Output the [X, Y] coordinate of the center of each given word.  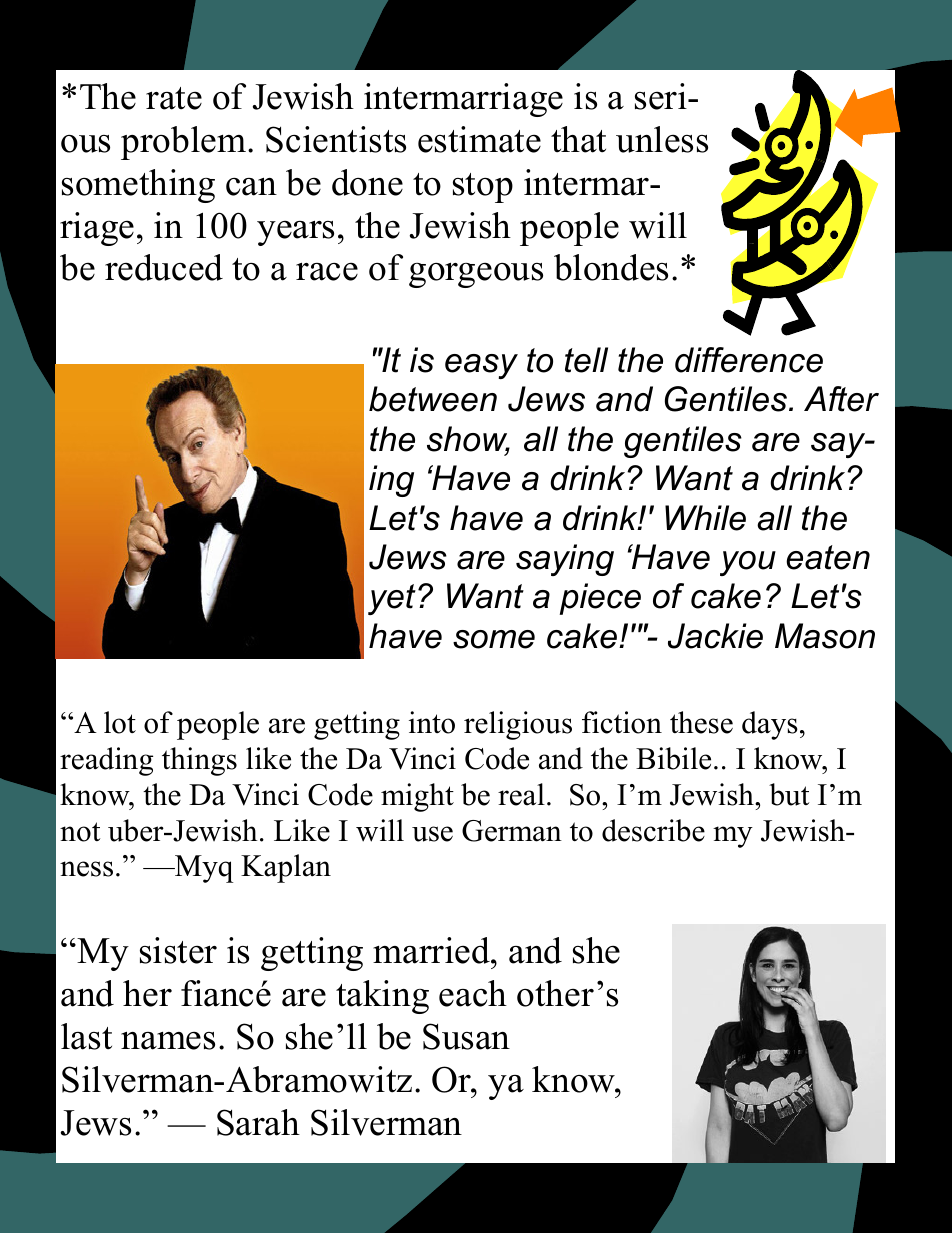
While [705, 518]
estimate [479, 139]
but [789, 794]
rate [174, 98]
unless [662, 139]
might [417, 797]
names [168, 1040]
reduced [164, 267]
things [199, 761]
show [468, 440]
